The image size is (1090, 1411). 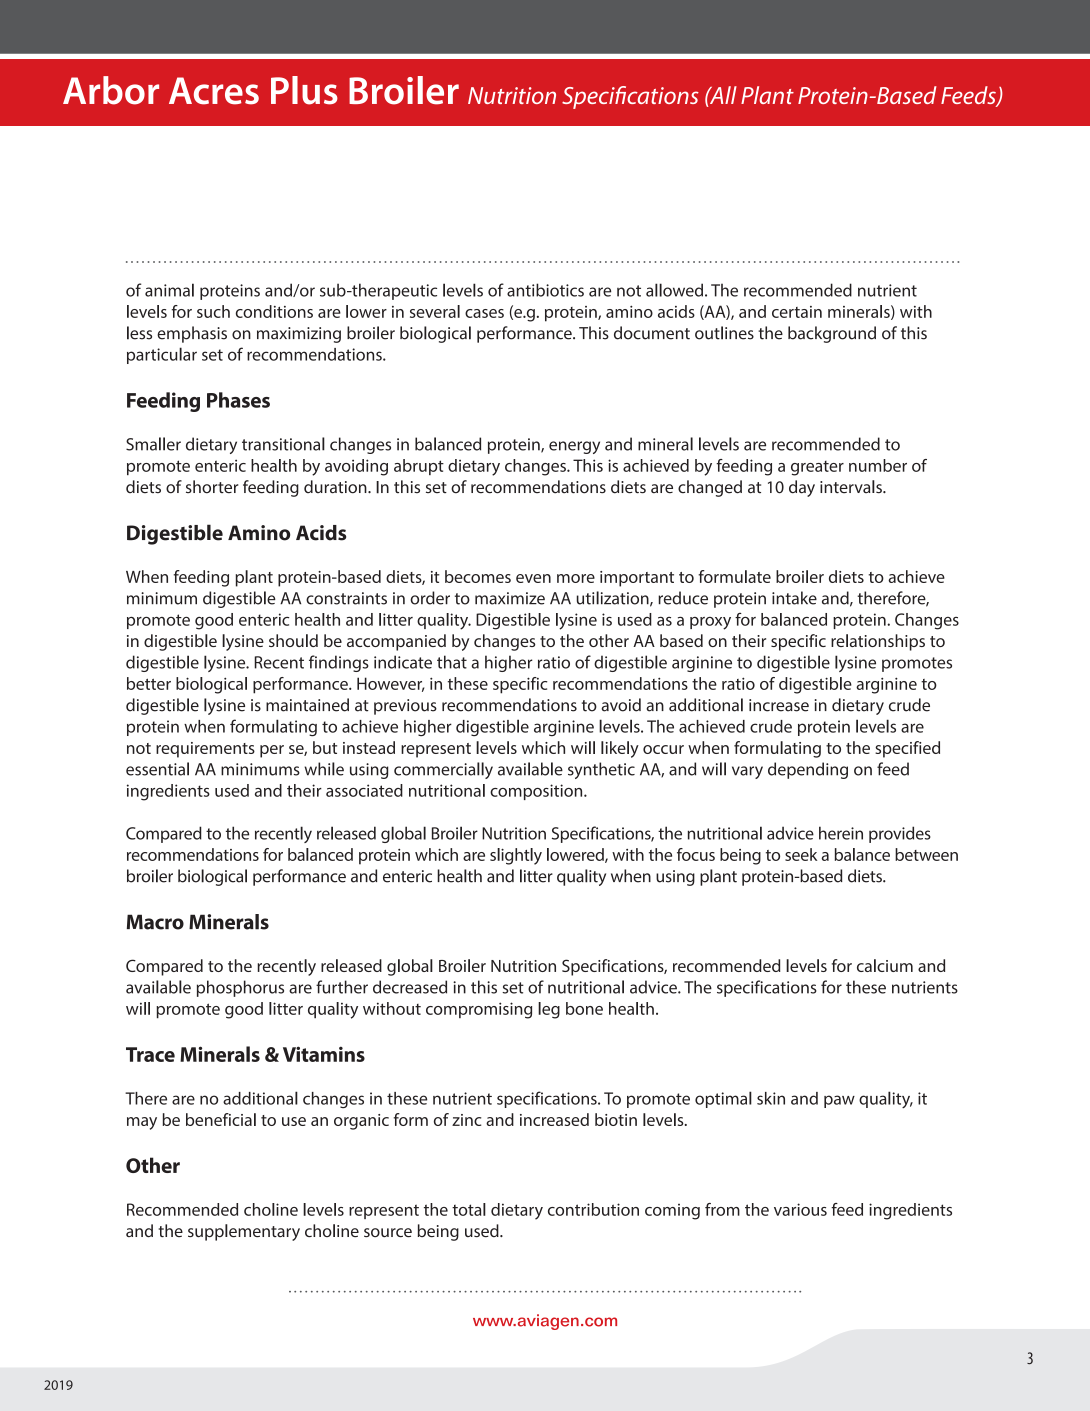 What do you see at coordinates (516, 856) in the screenshot?
I see `slightly` at bounding box center [516, 856].
